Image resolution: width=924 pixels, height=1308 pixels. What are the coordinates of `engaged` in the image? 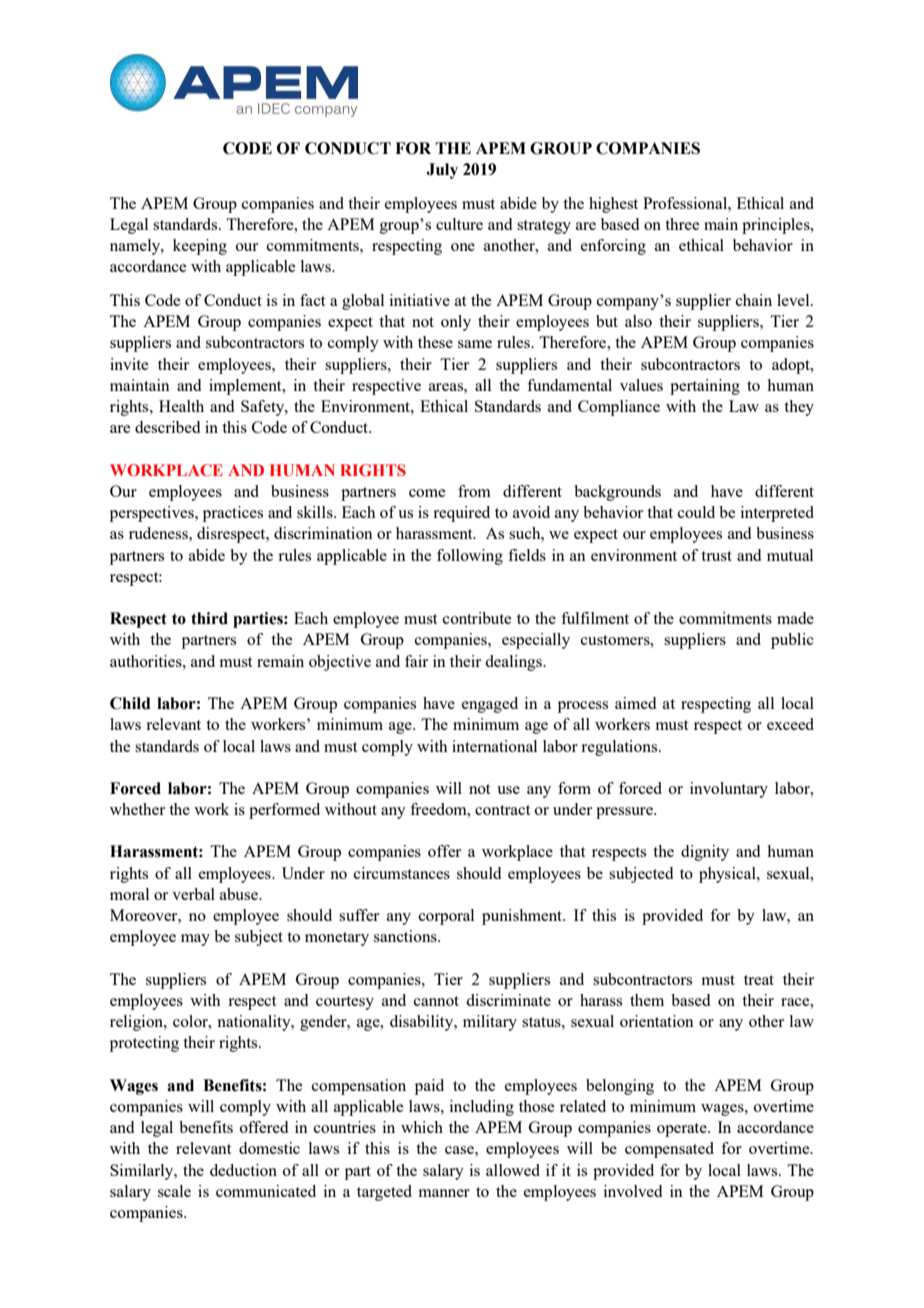 It's located at (490, 705).
